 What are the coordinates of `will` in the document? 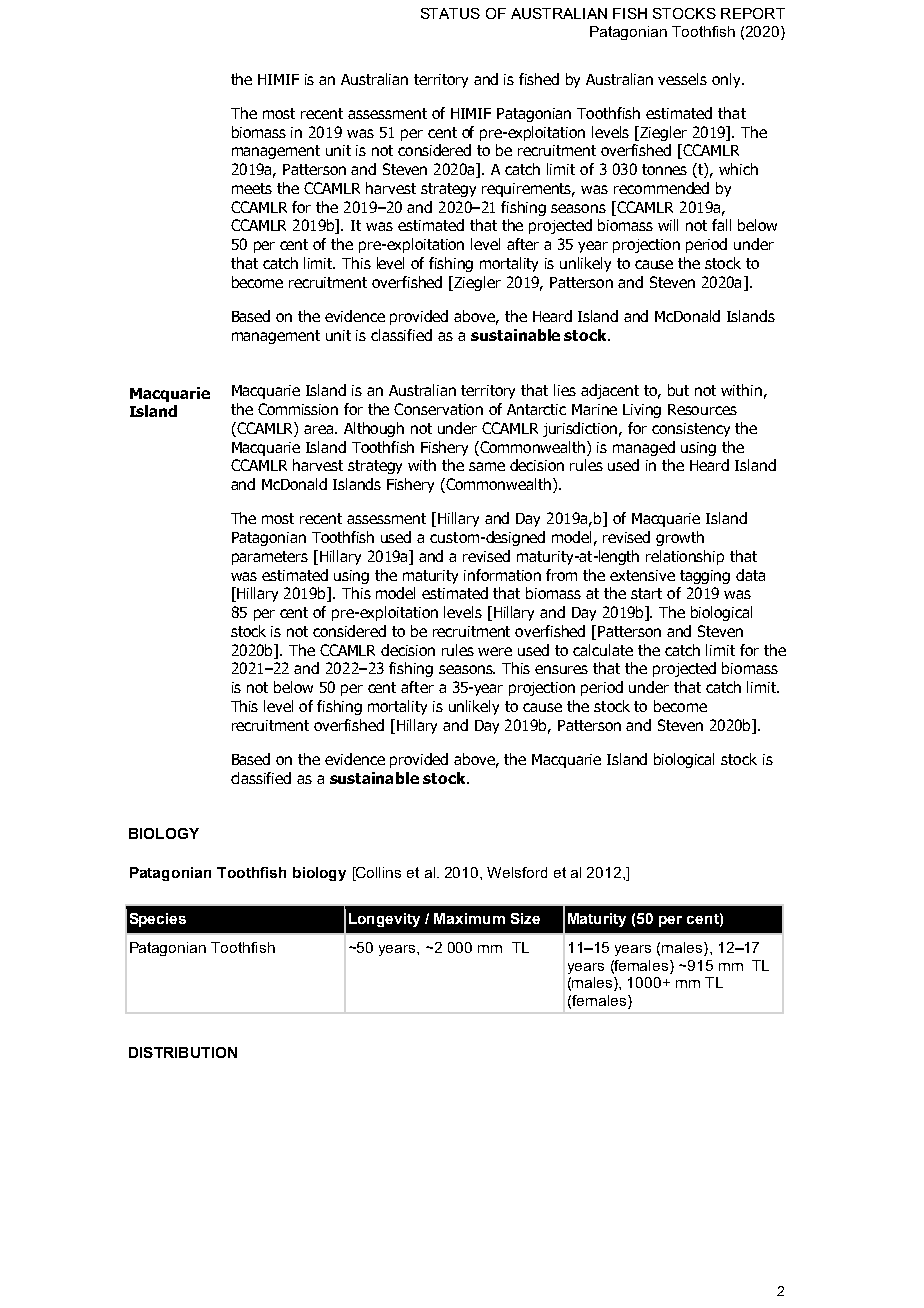 It's located at (668, 225).
